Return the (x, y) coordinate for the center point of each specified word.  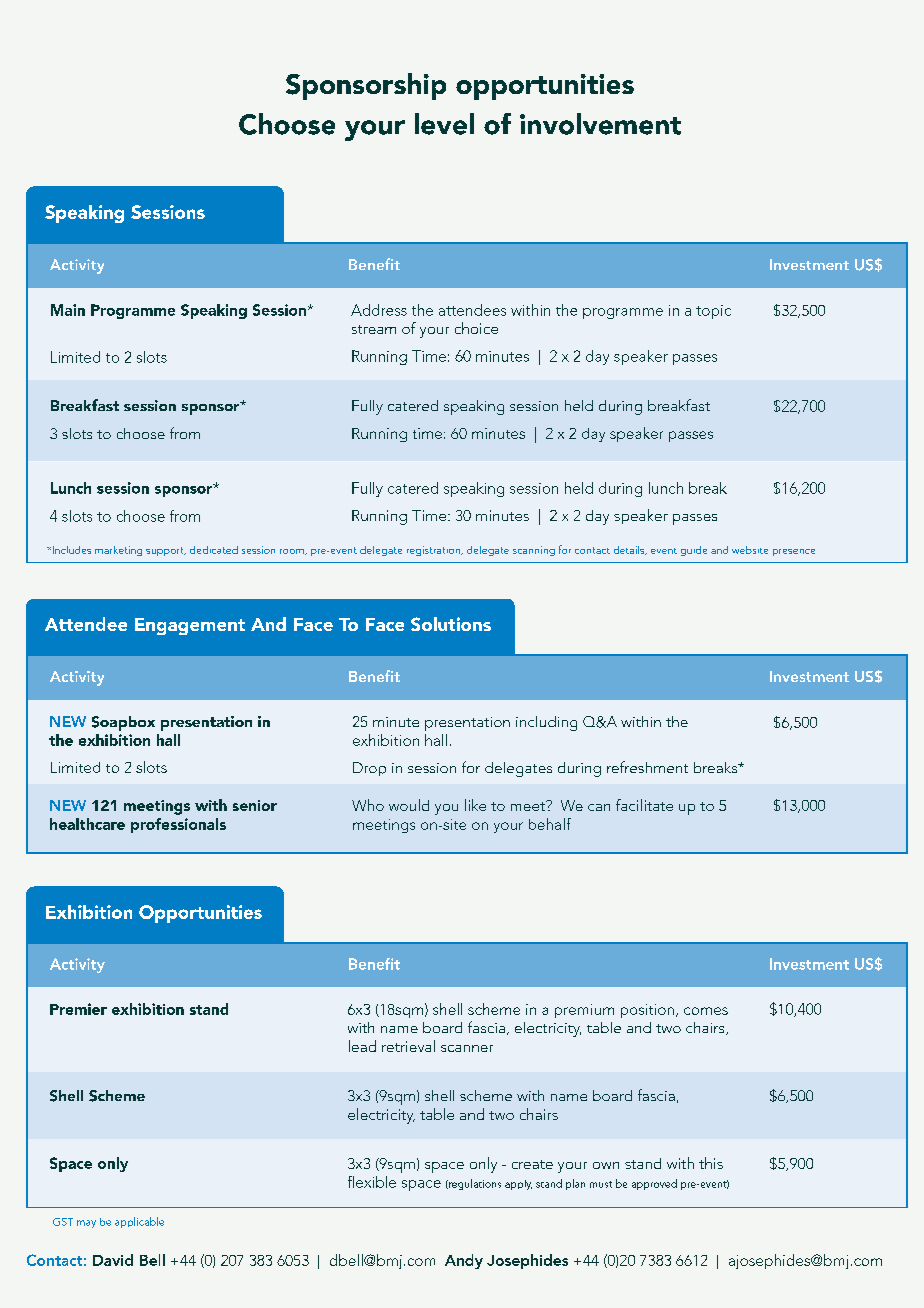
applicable (139, 1222)
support (166, 551)
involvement (600, 124)
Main (68, 310)
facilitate (644, 805)
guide (694, 551)
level (444, 124)
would (409, 805)
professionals (178, 825)
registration (434, 551)
